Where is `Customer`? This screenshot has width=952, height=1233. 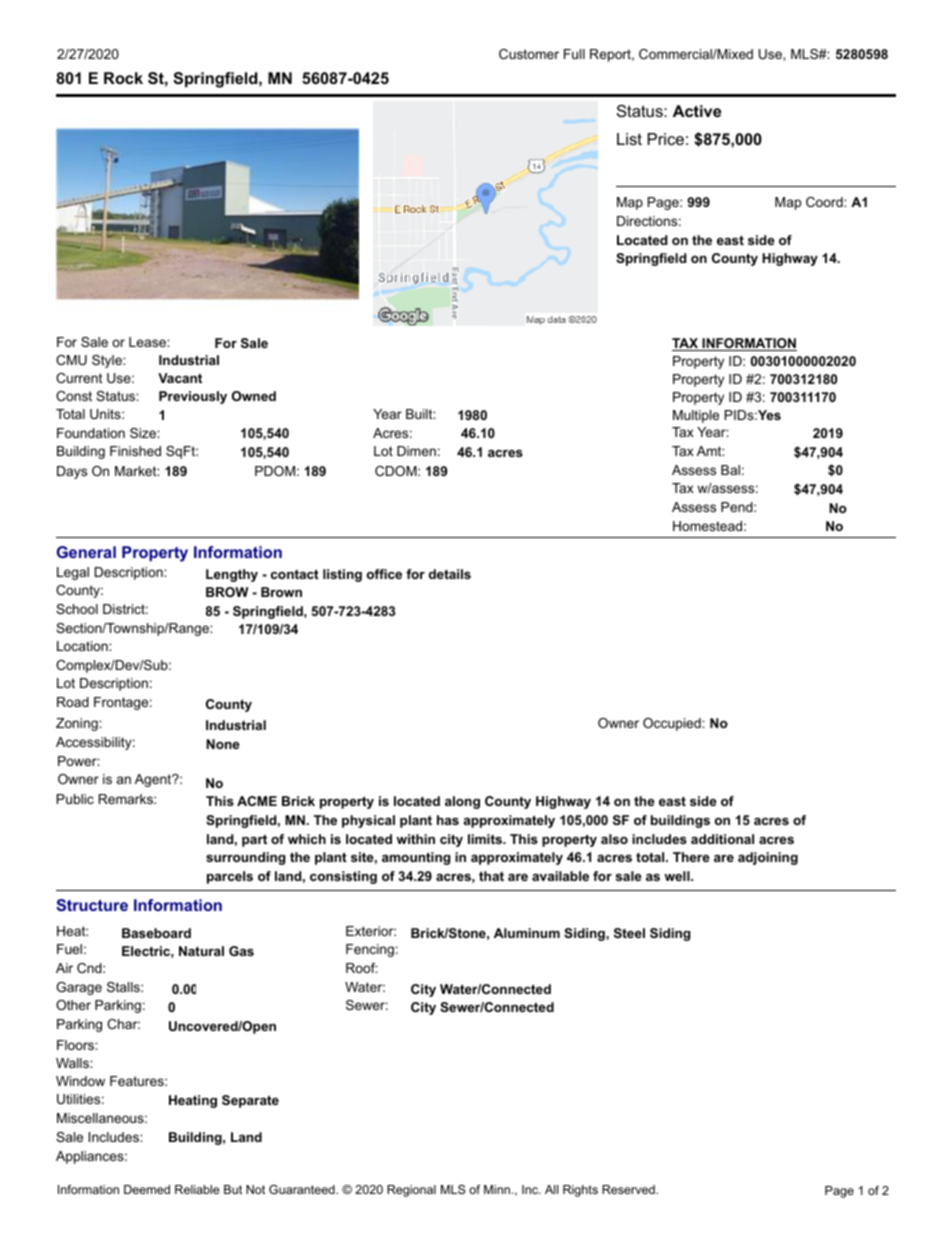
Customer is located at coordinates (529, 54).
